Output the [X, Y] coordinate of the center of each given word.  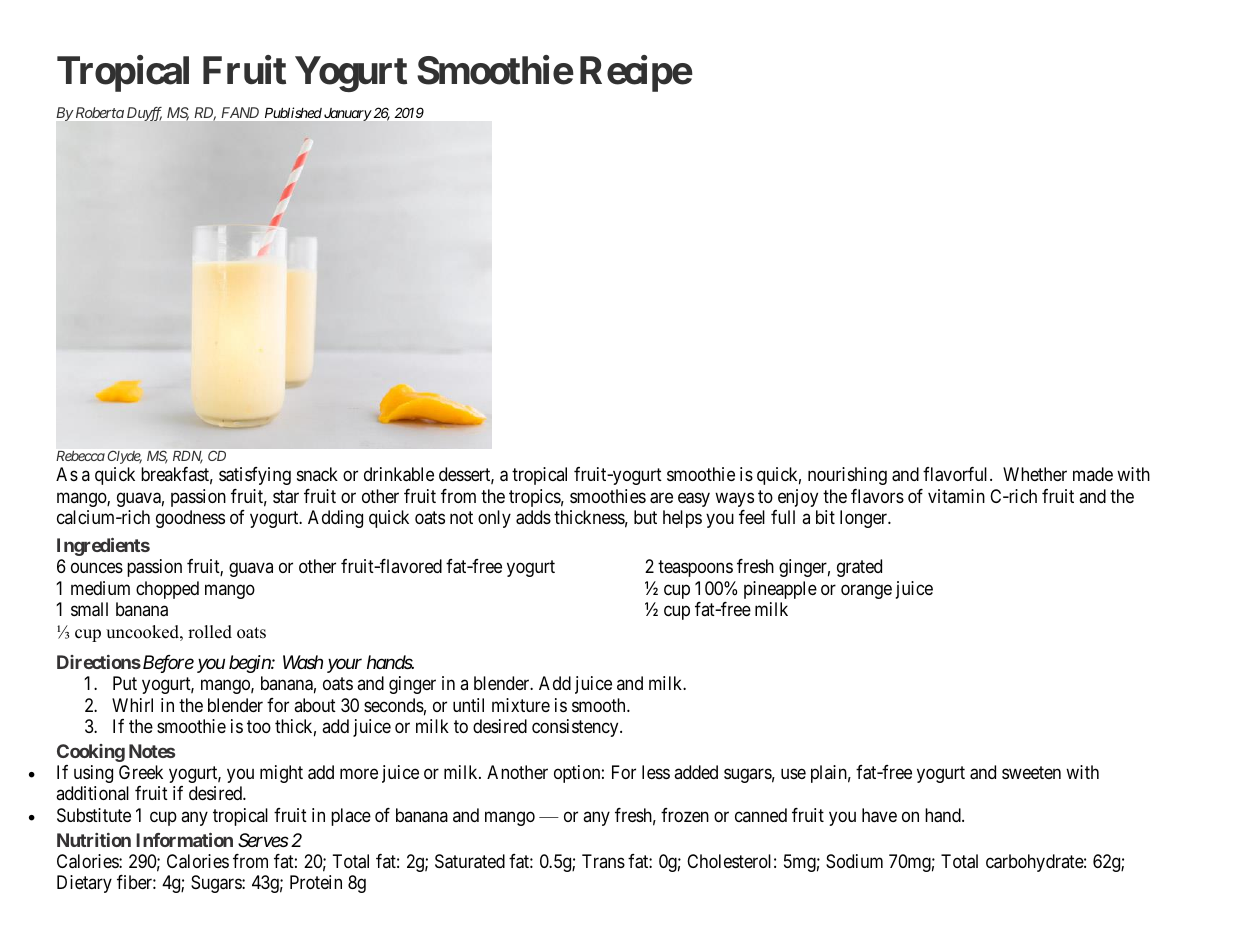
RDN [188, 457]
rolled [210, 632]
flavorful [957, 474]
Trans [603, 861]
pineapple [780, 590]
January [348, 114]
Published [293, 112]
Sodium [854, 861]
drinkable [399, 474]
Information [184, 840]
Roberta [100, 112]
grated [859, 568]
